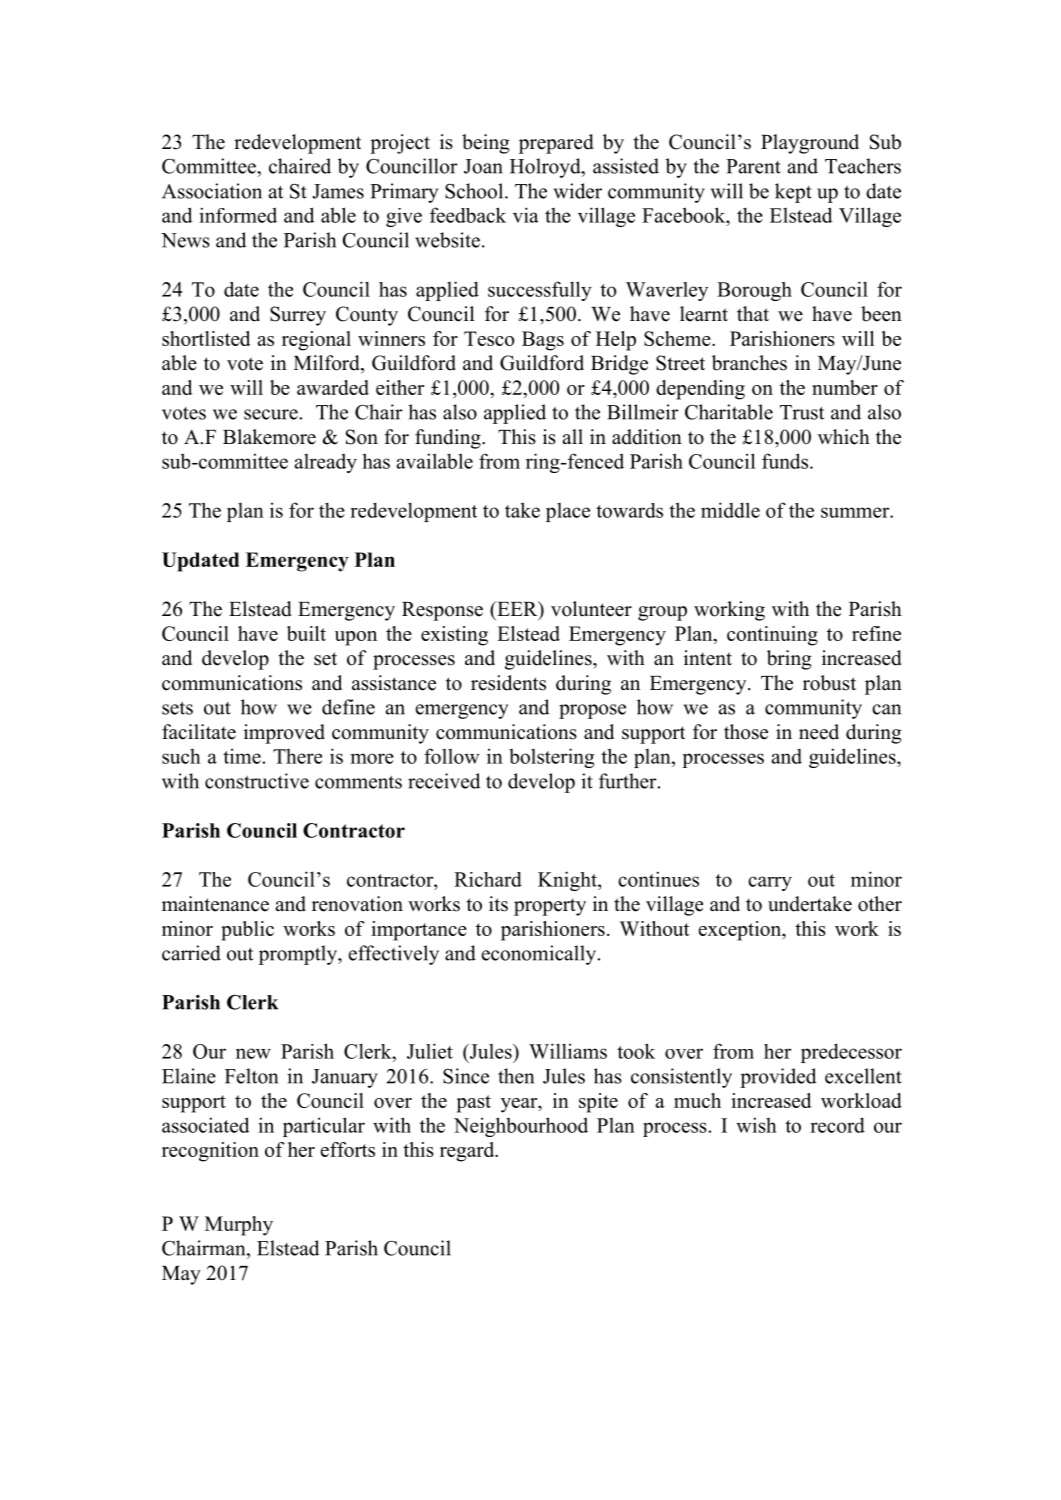  What do you see at coordinates (829, 683) in the image?
I see `robust` at bounding box center [829, 683].
